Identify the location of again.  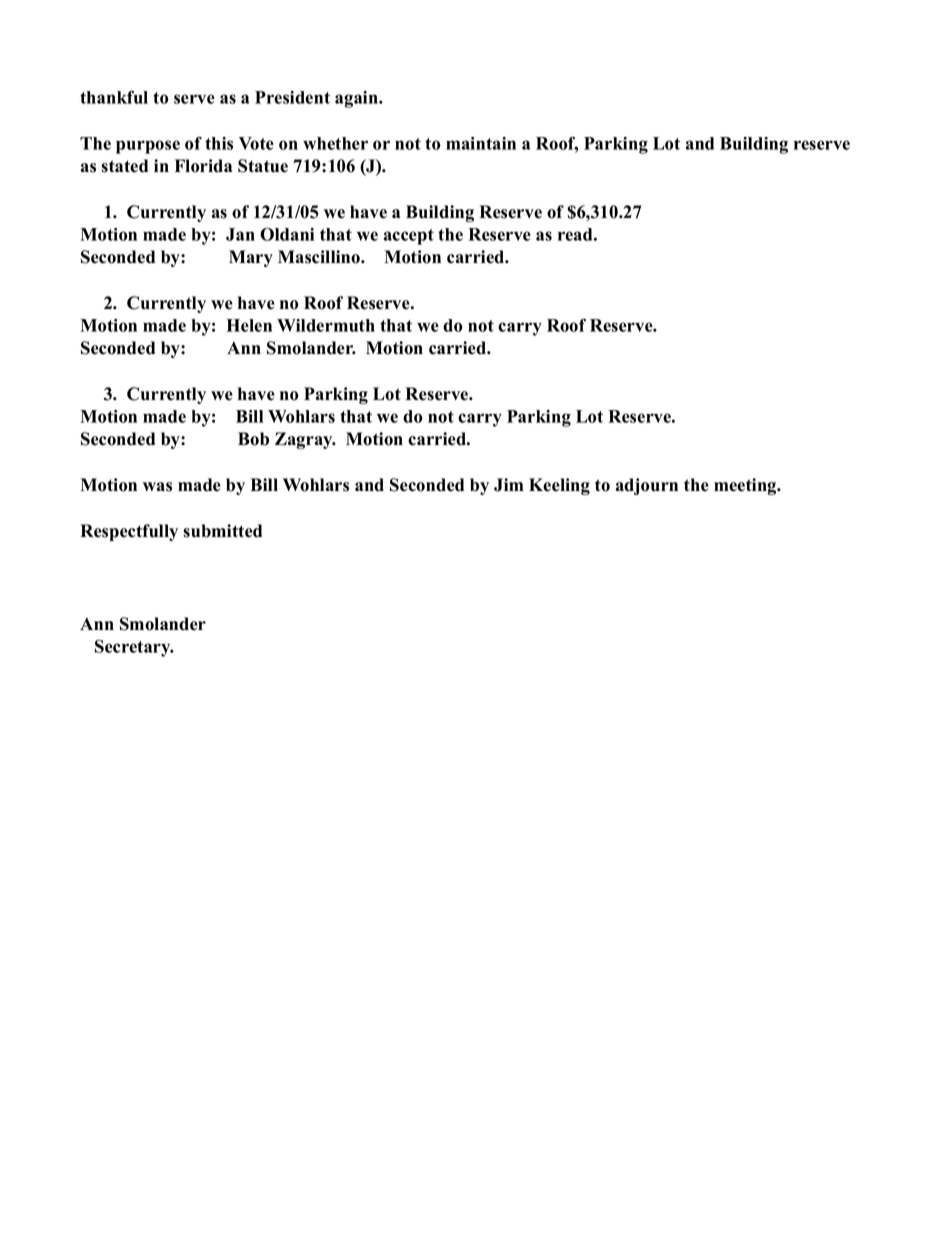
(357, 99).
